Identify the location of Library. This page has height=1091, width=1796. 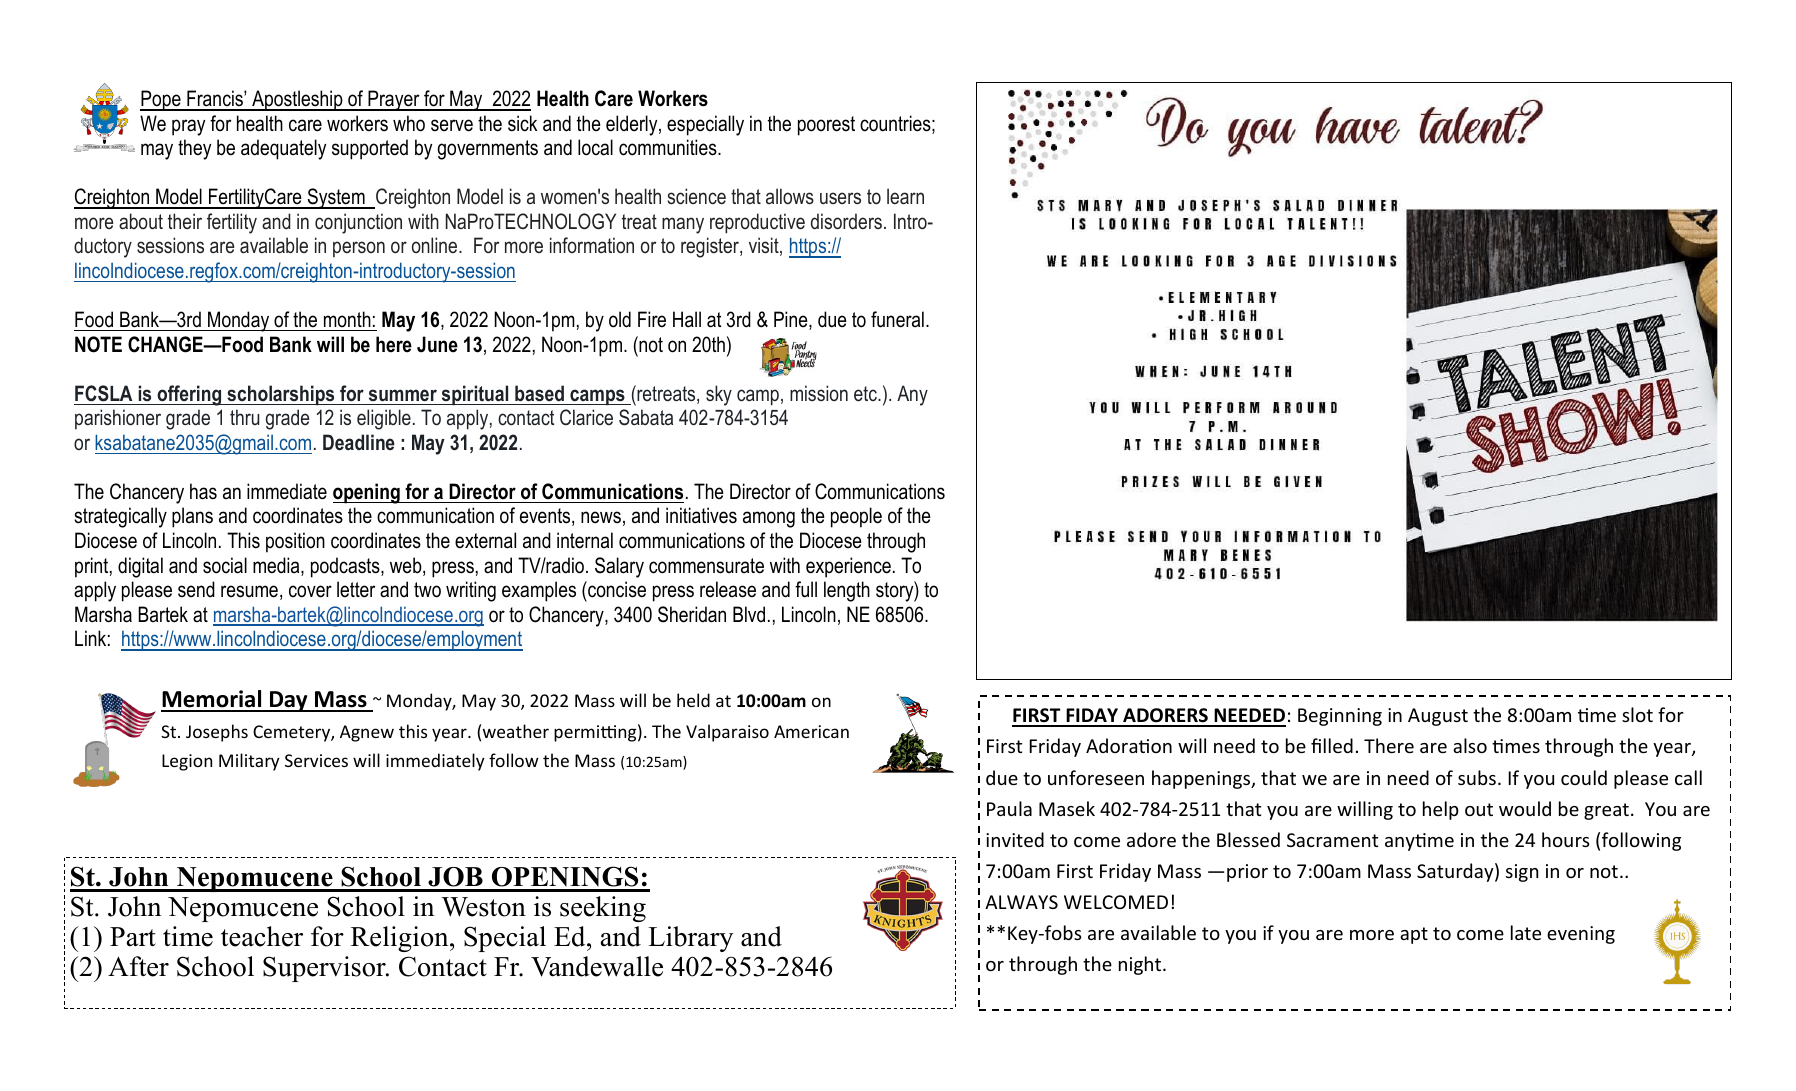
(690, 939).
